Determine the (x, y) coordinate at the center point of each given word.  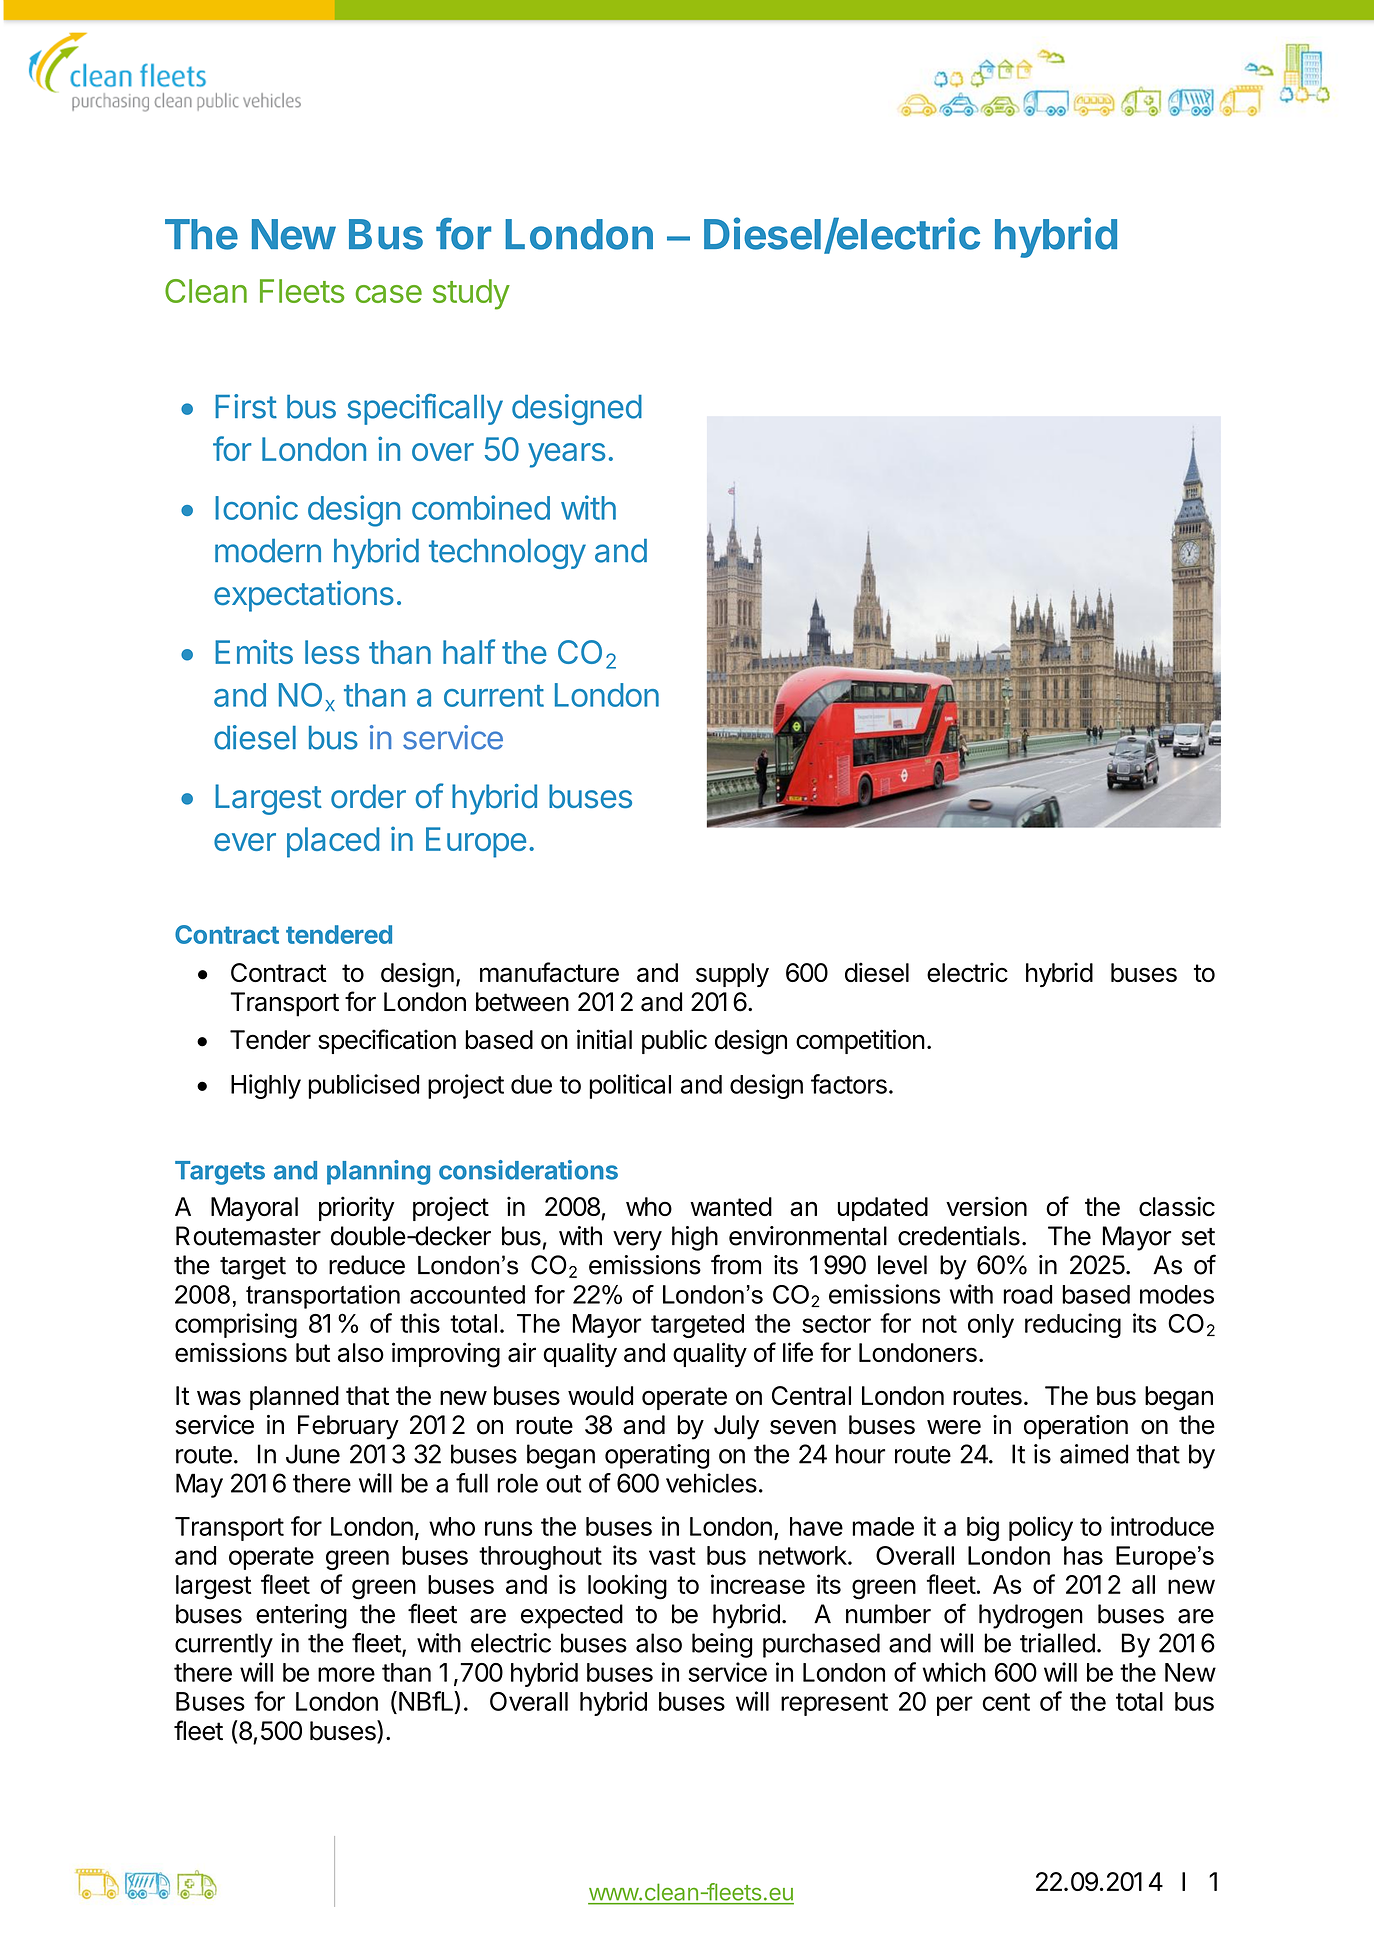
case (389, 294)
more (346, 1674)
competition (860, 1041)
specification (387, 1041)
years (566, 455)
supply (732, 975)
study (471, 294)
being (722, 1645)
